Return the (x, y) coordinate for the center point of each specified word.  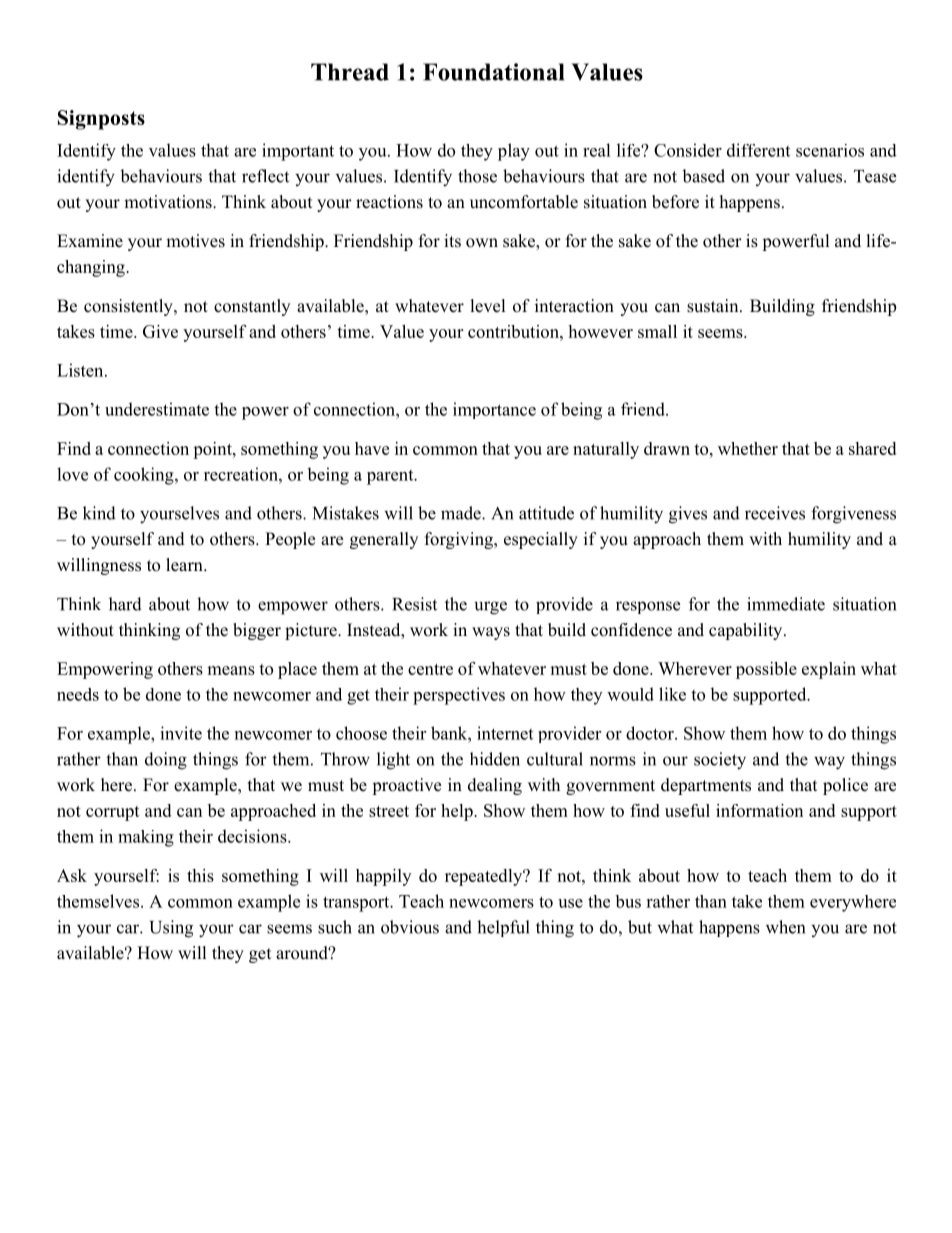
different (758, 150)
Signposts (101, 120)
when (785, 927)
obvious (410, 927)
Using (171, 929)
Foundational (493, 72)
